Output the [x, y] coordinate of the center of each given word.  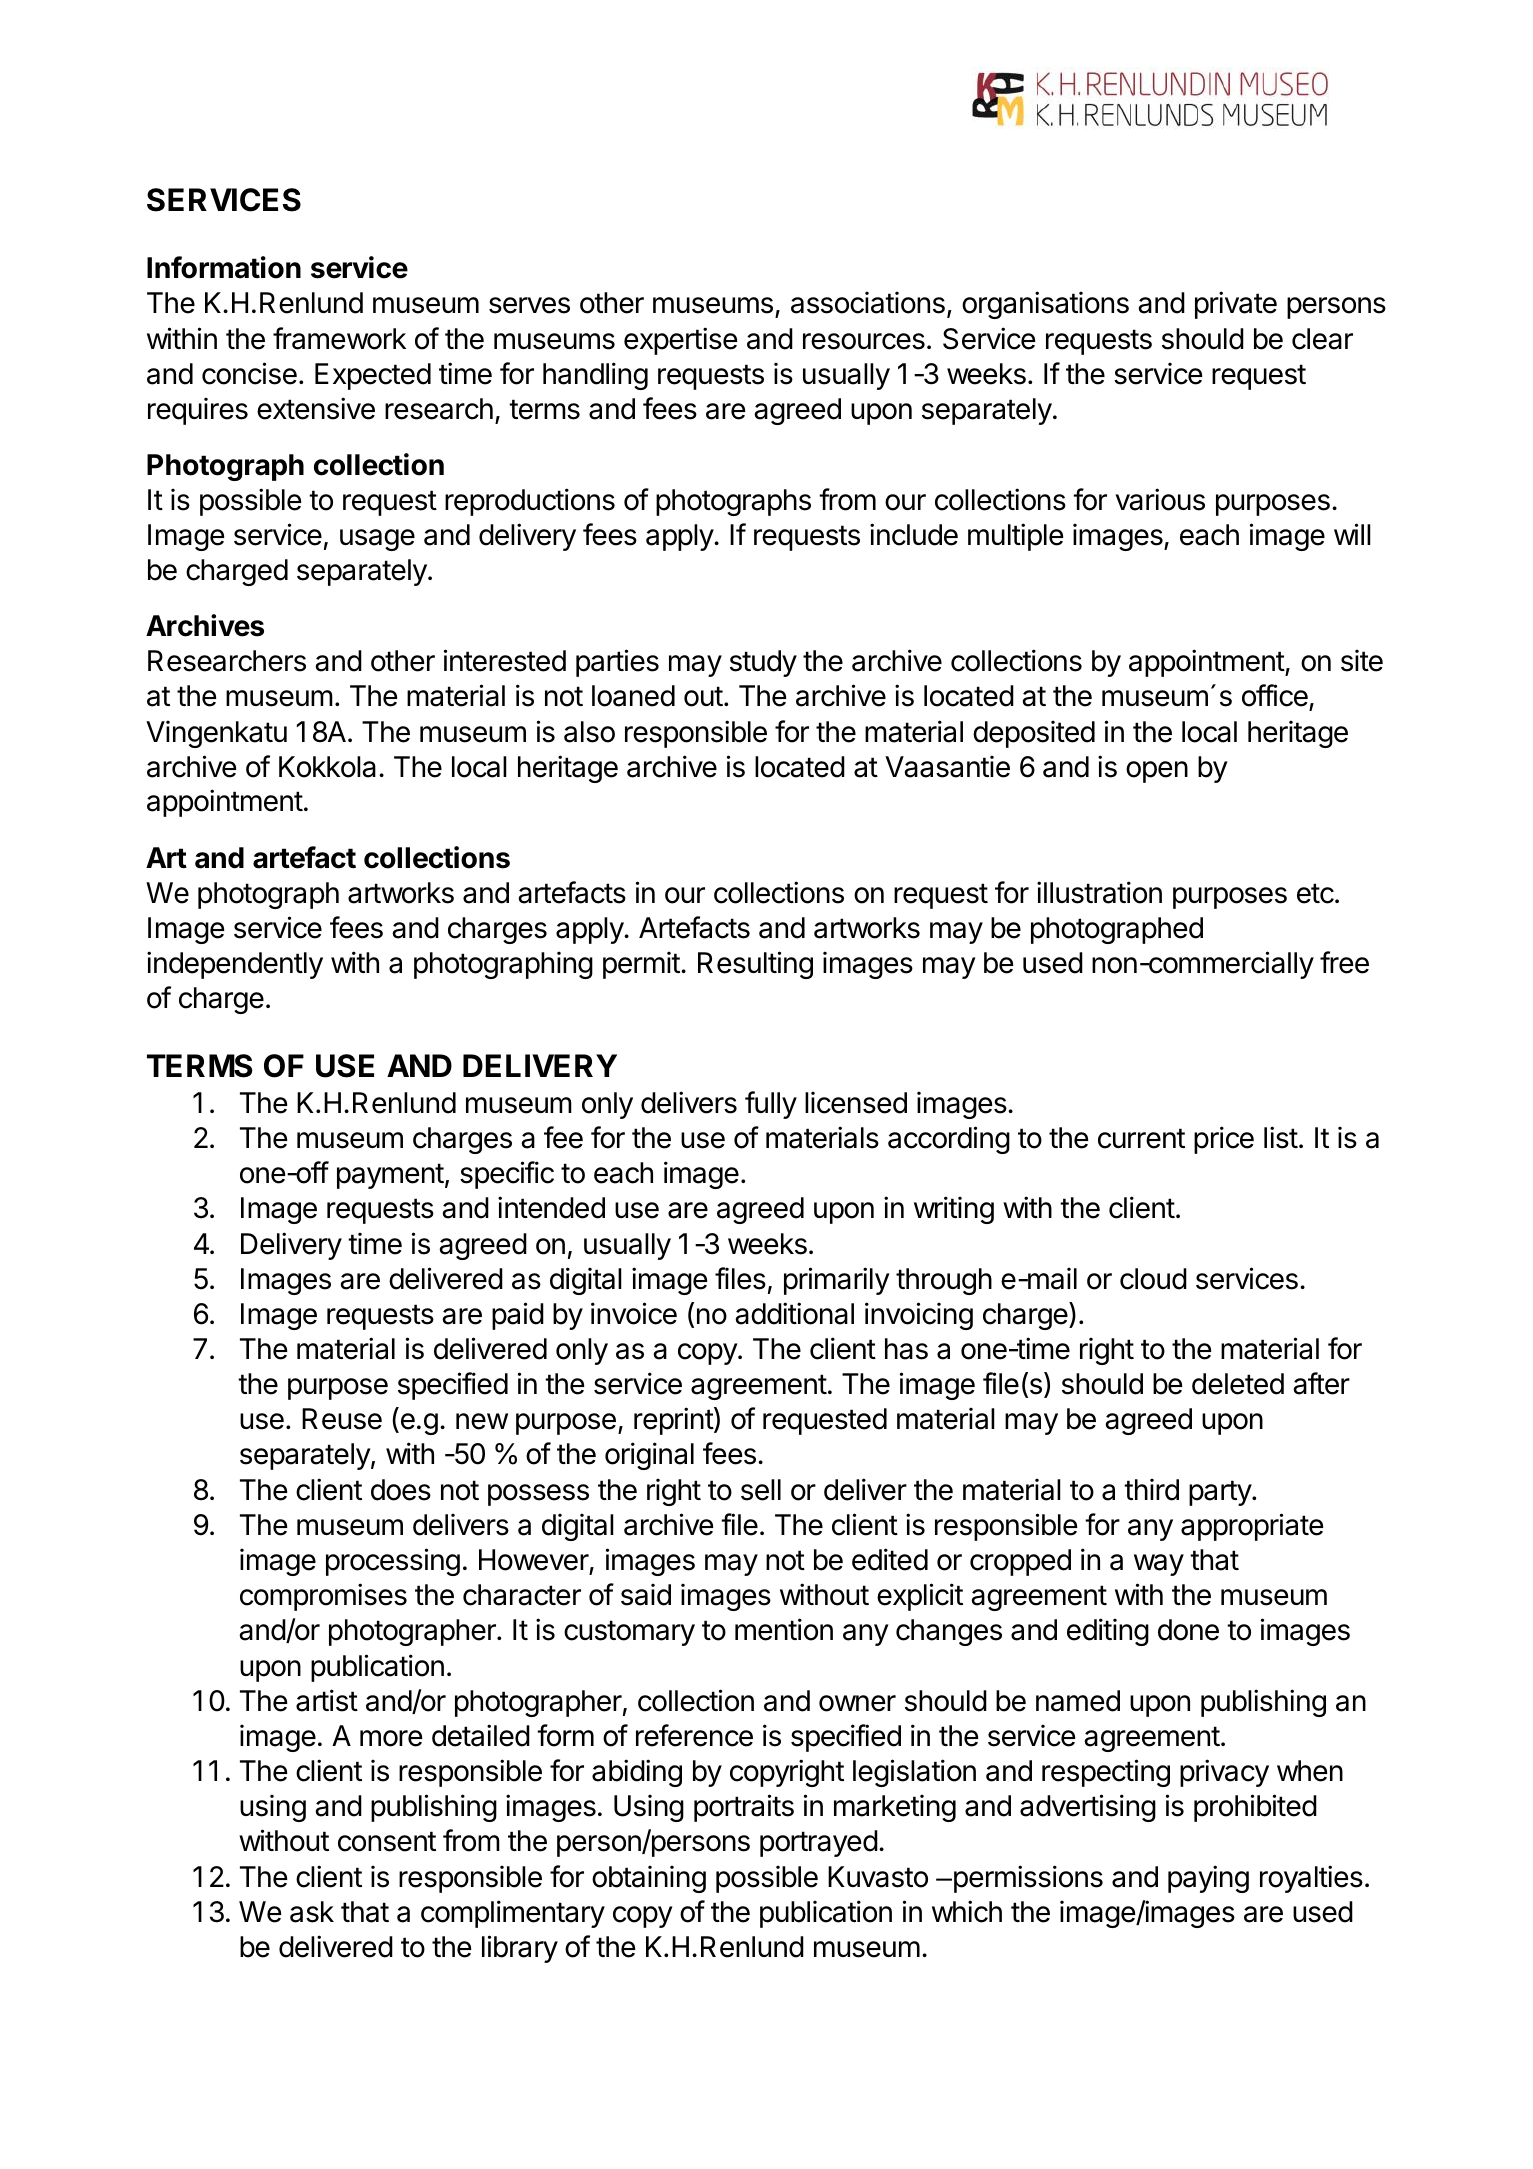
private [1236, 305]
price [1224, 1140]
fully [771, 1105]
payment [390, 1176]
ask [312, 1912]
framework [339, 338]
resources [864, 341]
